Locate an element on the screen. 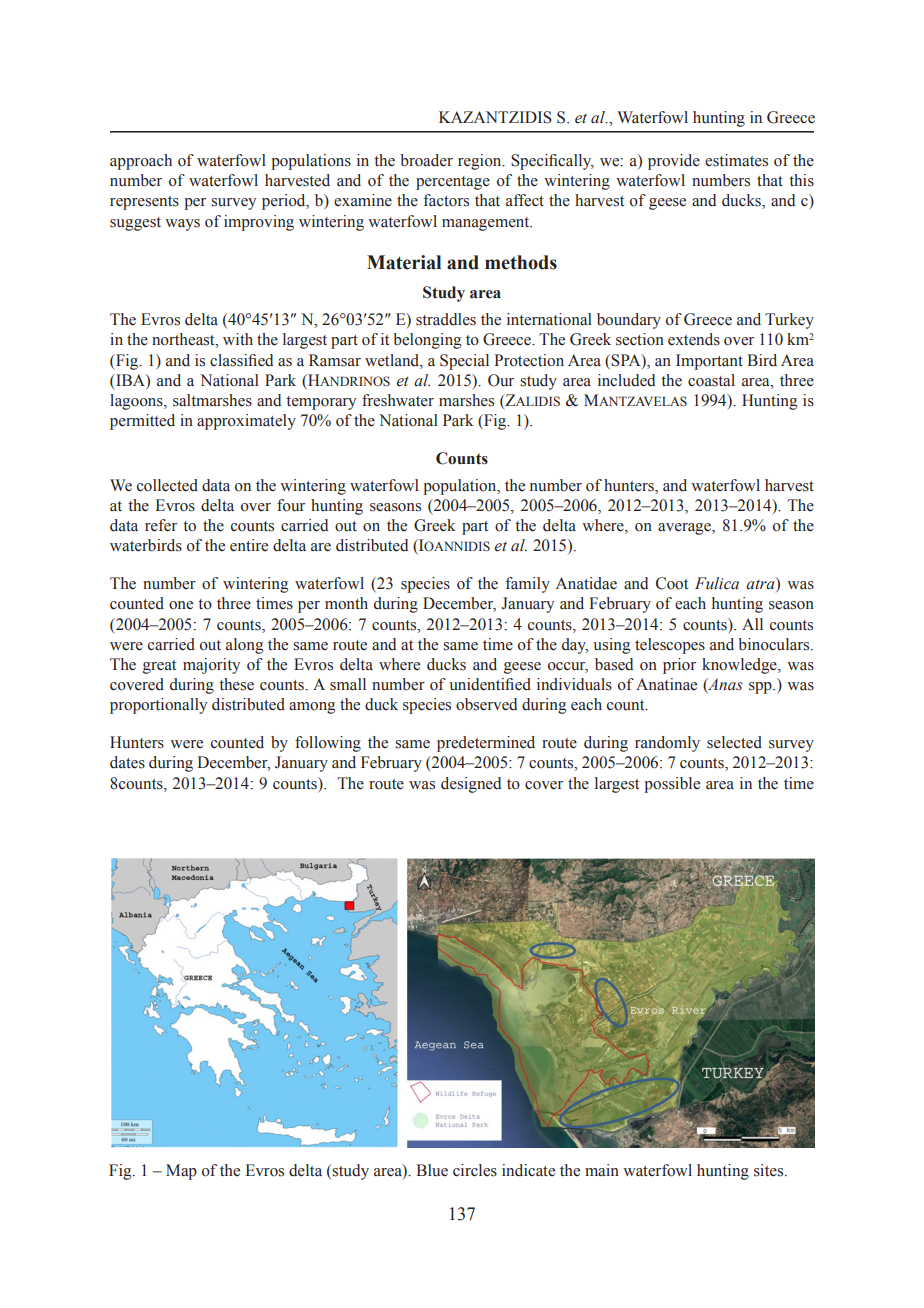  ways is located at coordinates (182, 225).
